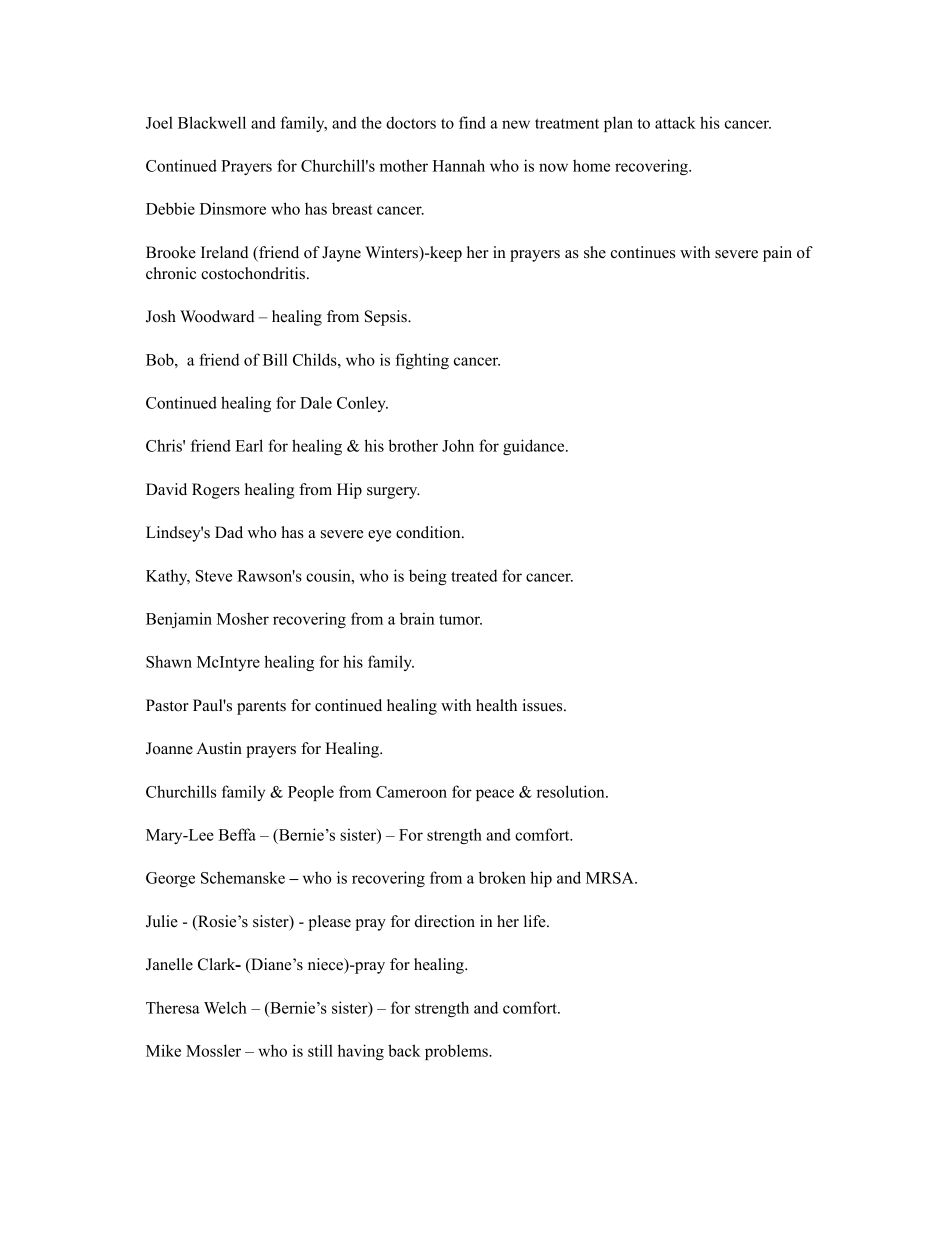 Image resolution: width=952 pixels, height=1233 pixels. What do you see at coordinates (572, 791) in the screenshot?
I see `resolution` at bounding box center [572, 791].
